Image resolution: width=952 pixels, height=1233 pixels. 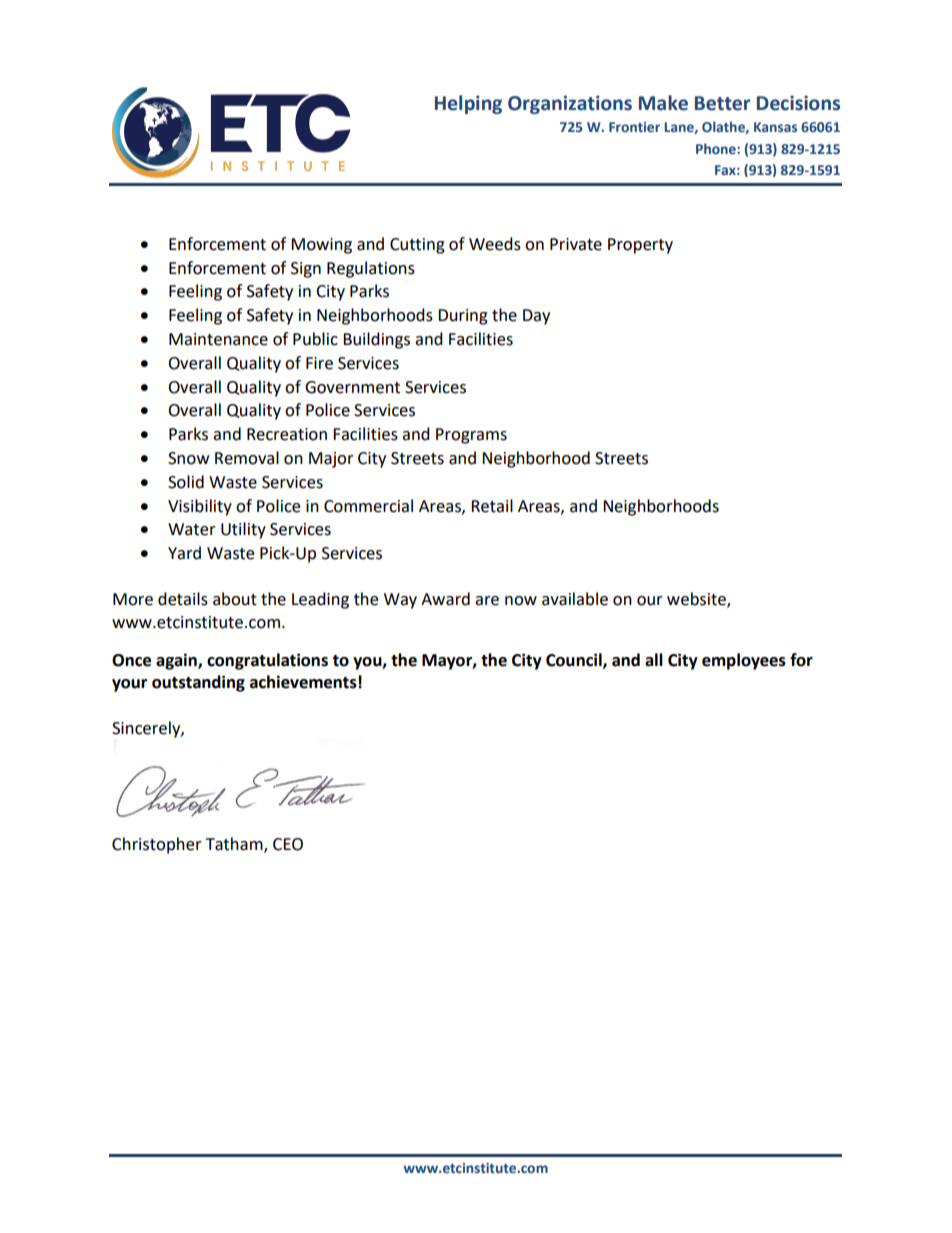 What do you see at coordinates (177, 661) in the page?
I see `again` at bounding box center [177, 661].
